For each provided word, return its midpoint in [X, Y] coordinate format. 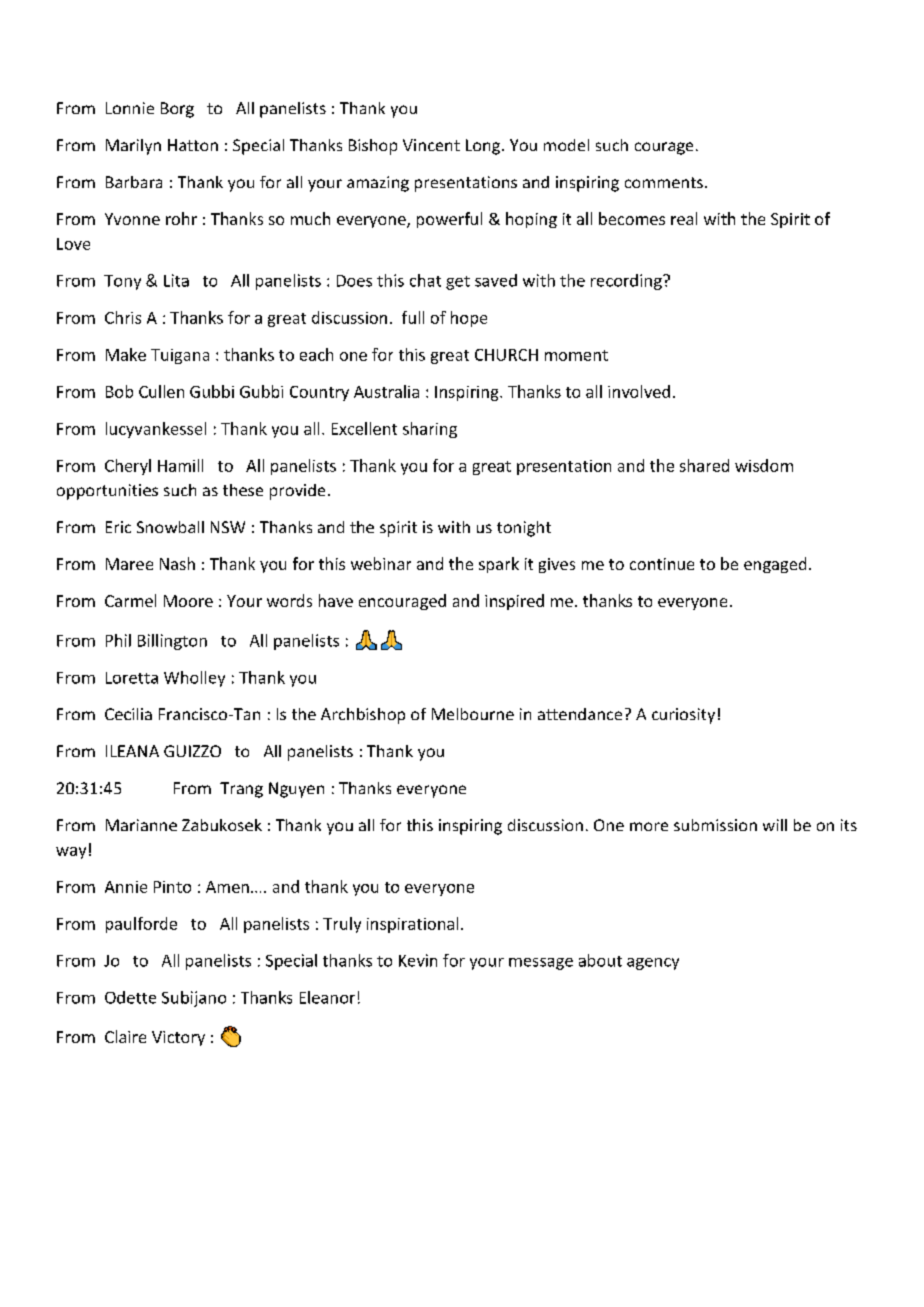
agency [653, 964]
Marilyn [133, 147]
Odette [130, 997]
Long [484, 147]
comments [664, 182]
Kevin [418, 960]
